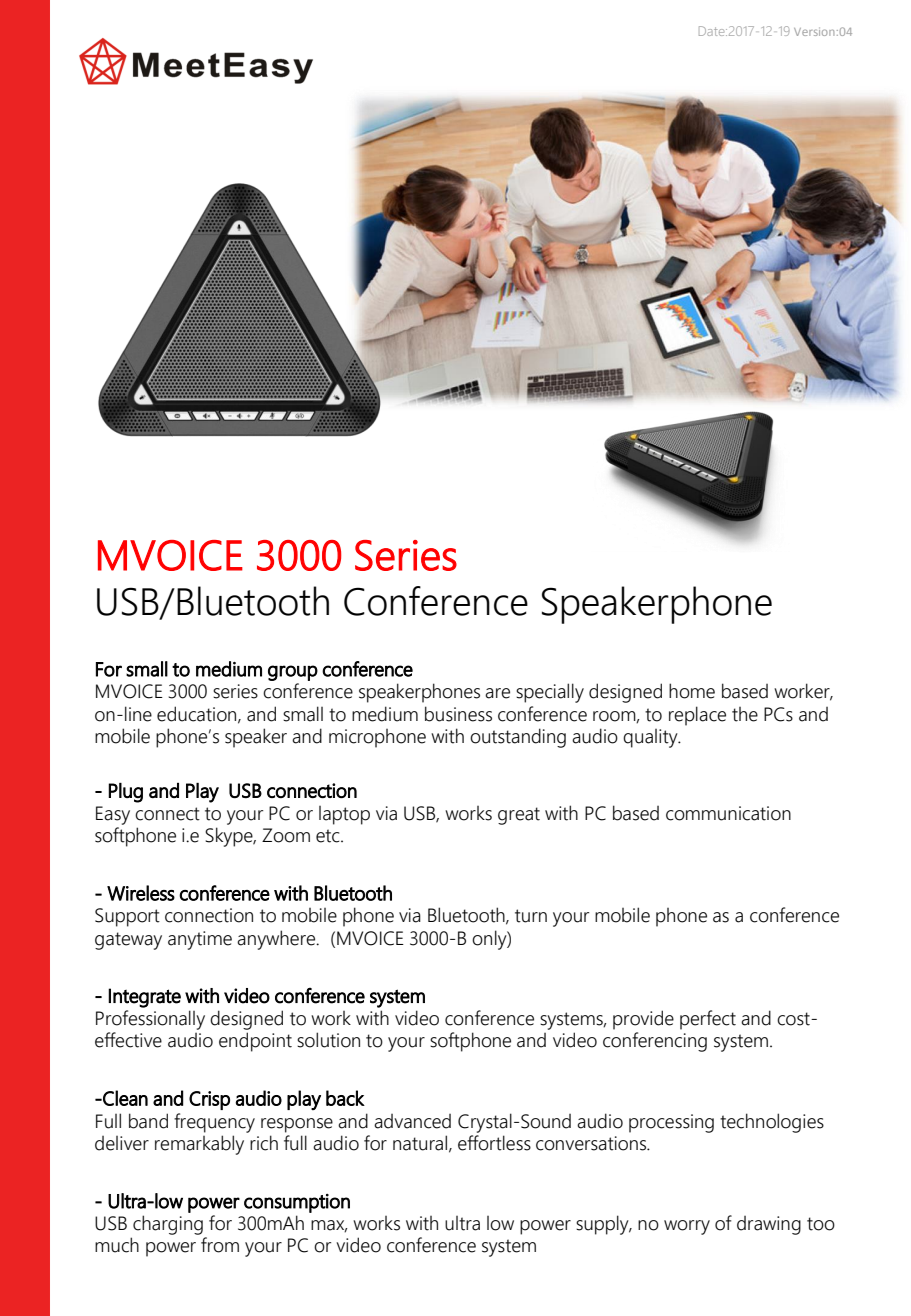 The height and width of the screenshot is (1316, 911). I want to click on charging, so click(168, 1225).
